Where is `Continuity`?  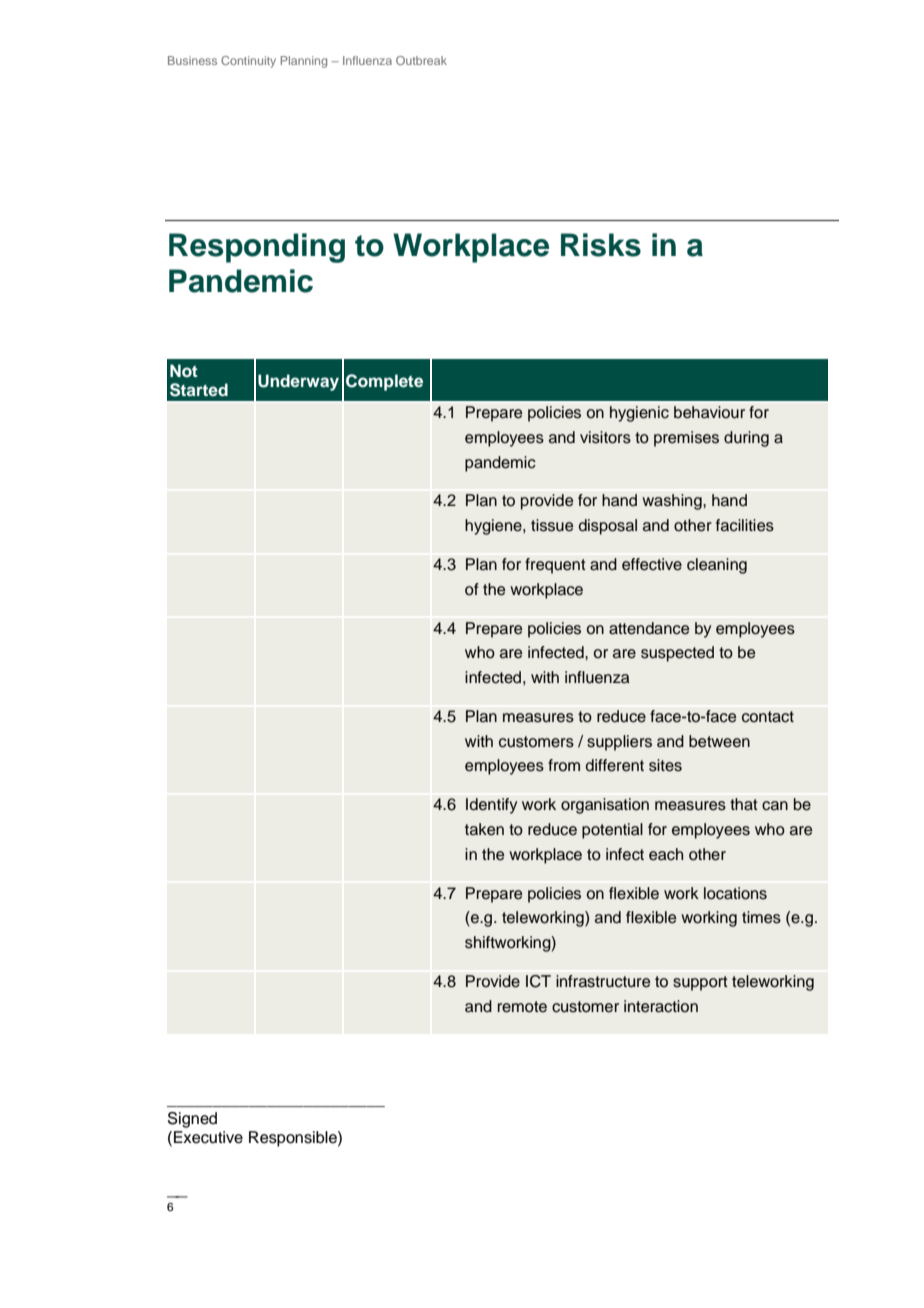
Continuity is located at coordinates (248, 62).
